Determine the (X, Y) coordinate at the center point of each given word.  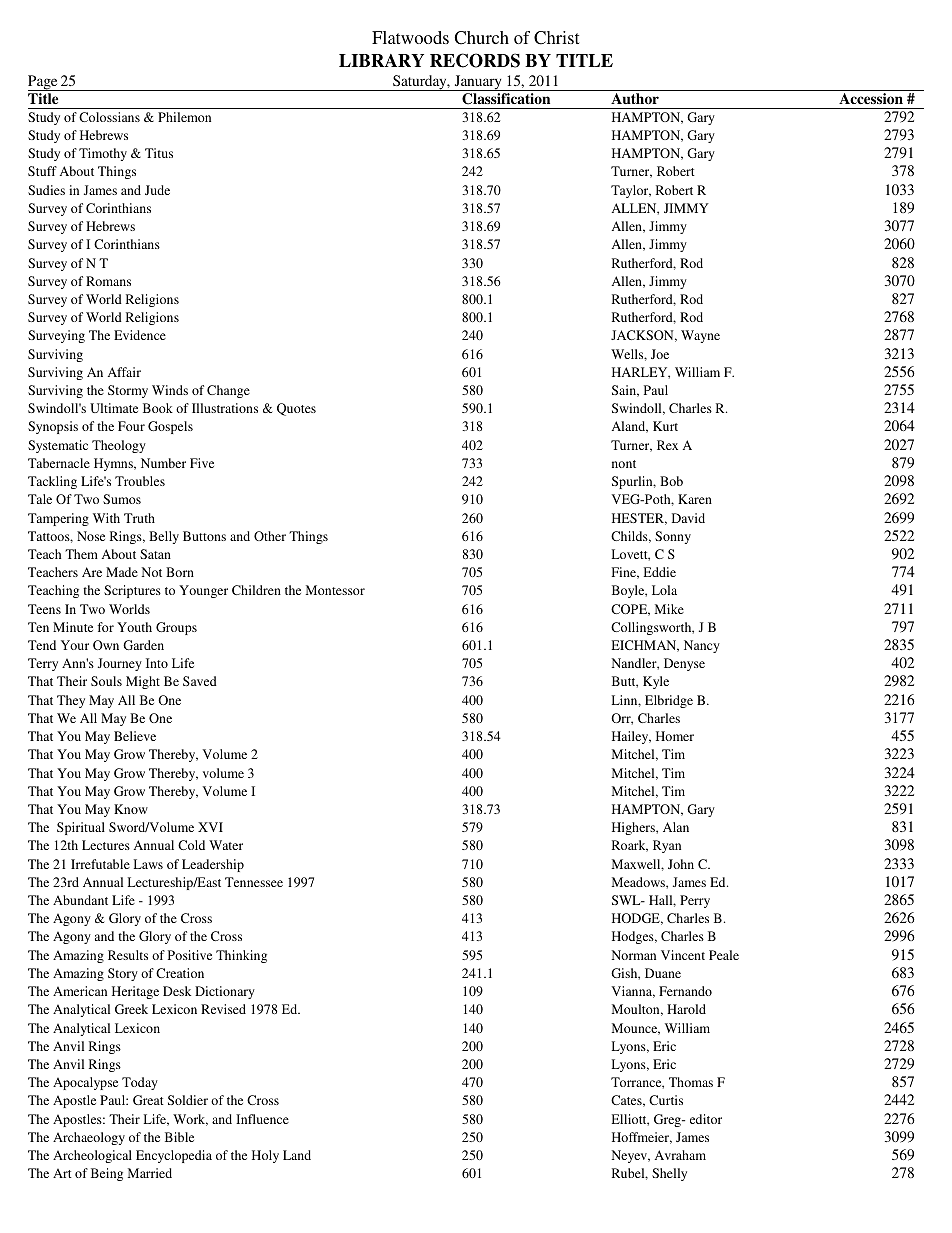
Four (131, 426)
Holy (265, 1156)
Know (131, 809)
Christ (556, 38)
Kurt (665, 426)
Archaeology (89, 1138)
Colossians (109, 117)
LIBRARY (381, 60)
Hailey (631, 737)
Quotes (296, 409)
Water (226, 845)
